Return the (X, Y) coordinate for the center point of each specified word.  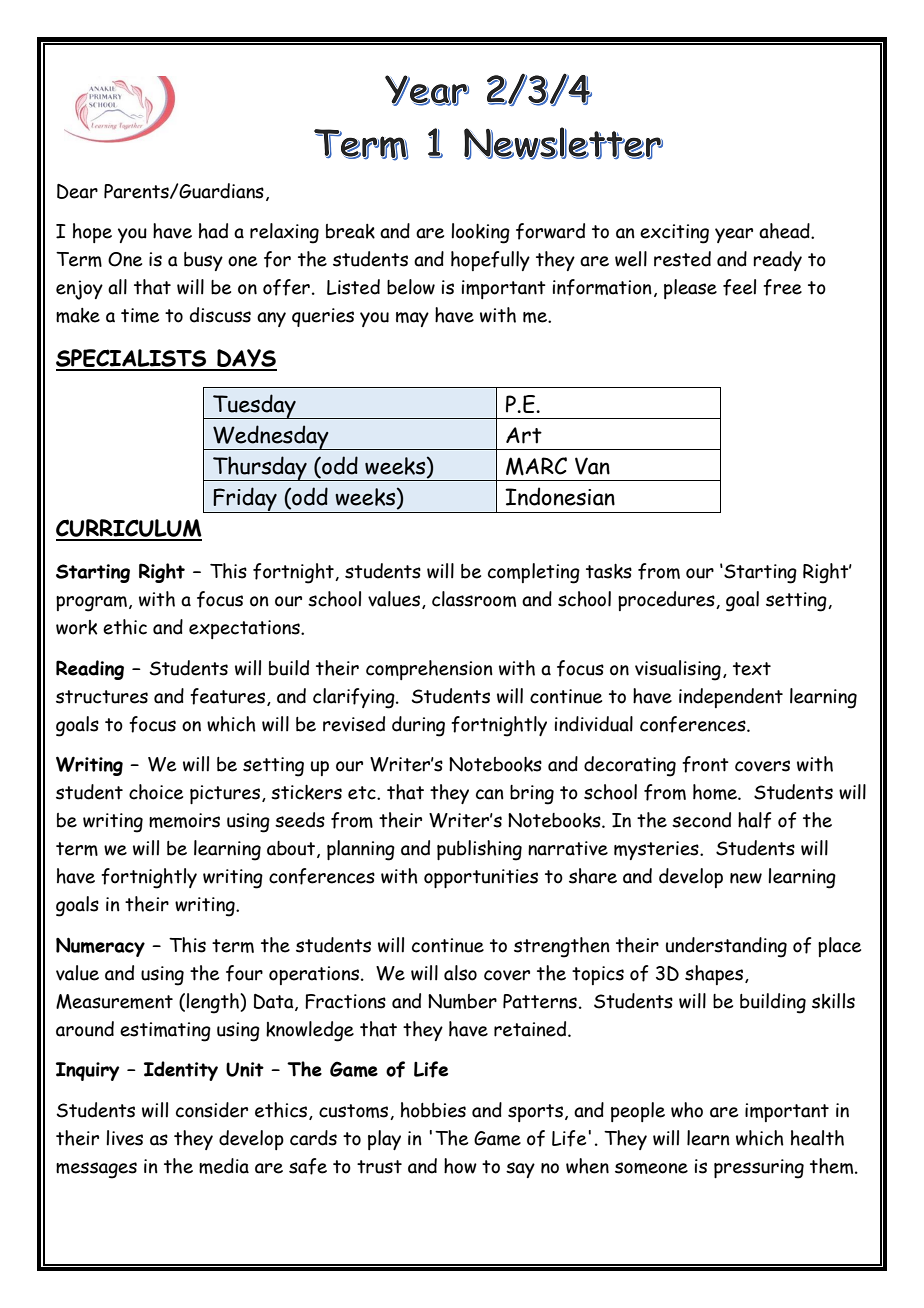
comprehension (429, 670)
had (213, 231)
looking (480, 233)
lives (124, 1138)
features (229, 697)
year (734, 235)
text (752, 669)
